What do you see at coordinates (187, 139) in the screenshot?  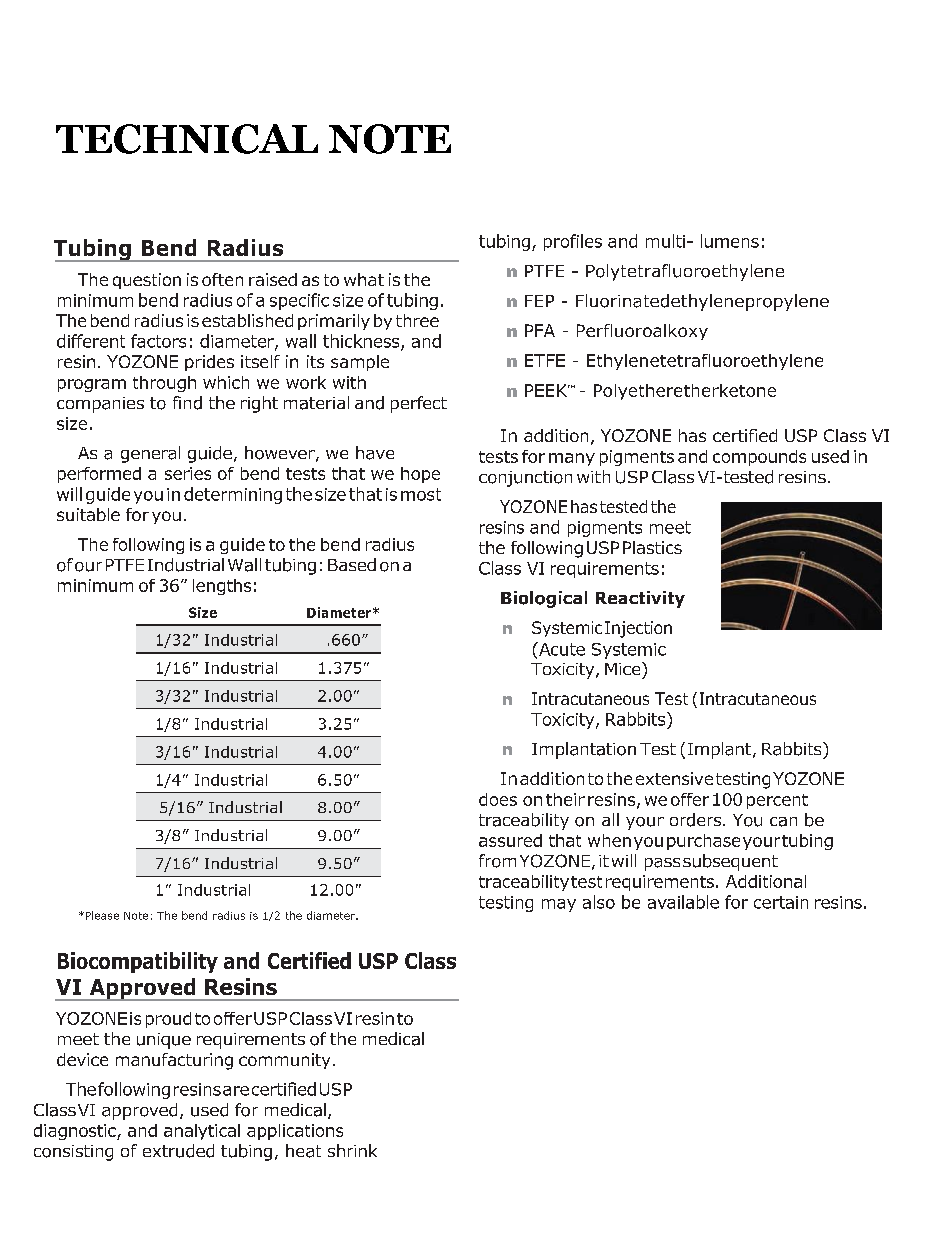 I see `TECHNICAL` at bounding box center [187, 139].
